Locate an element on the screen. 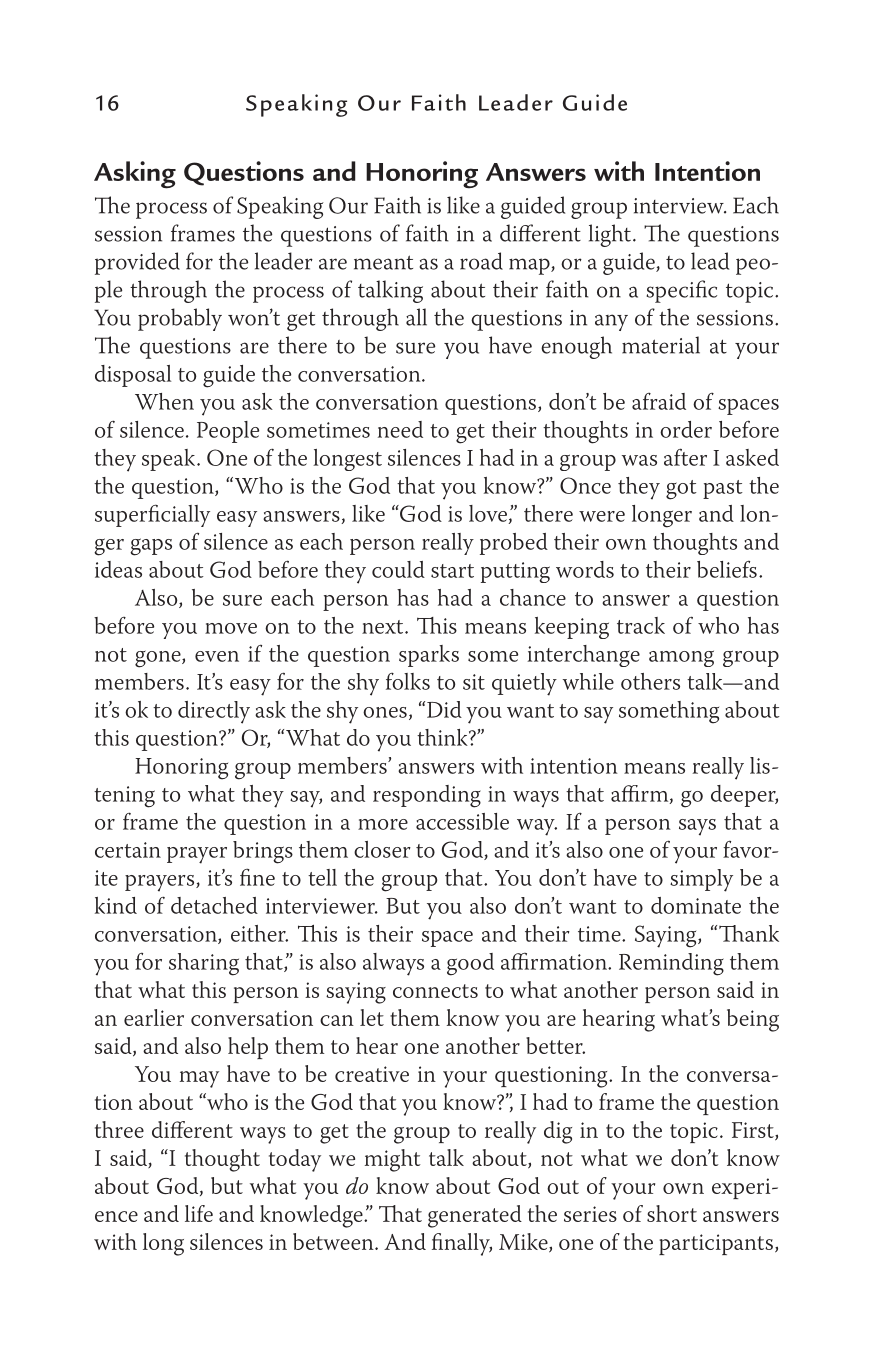  Asking is located at coordinates (135, 175).
